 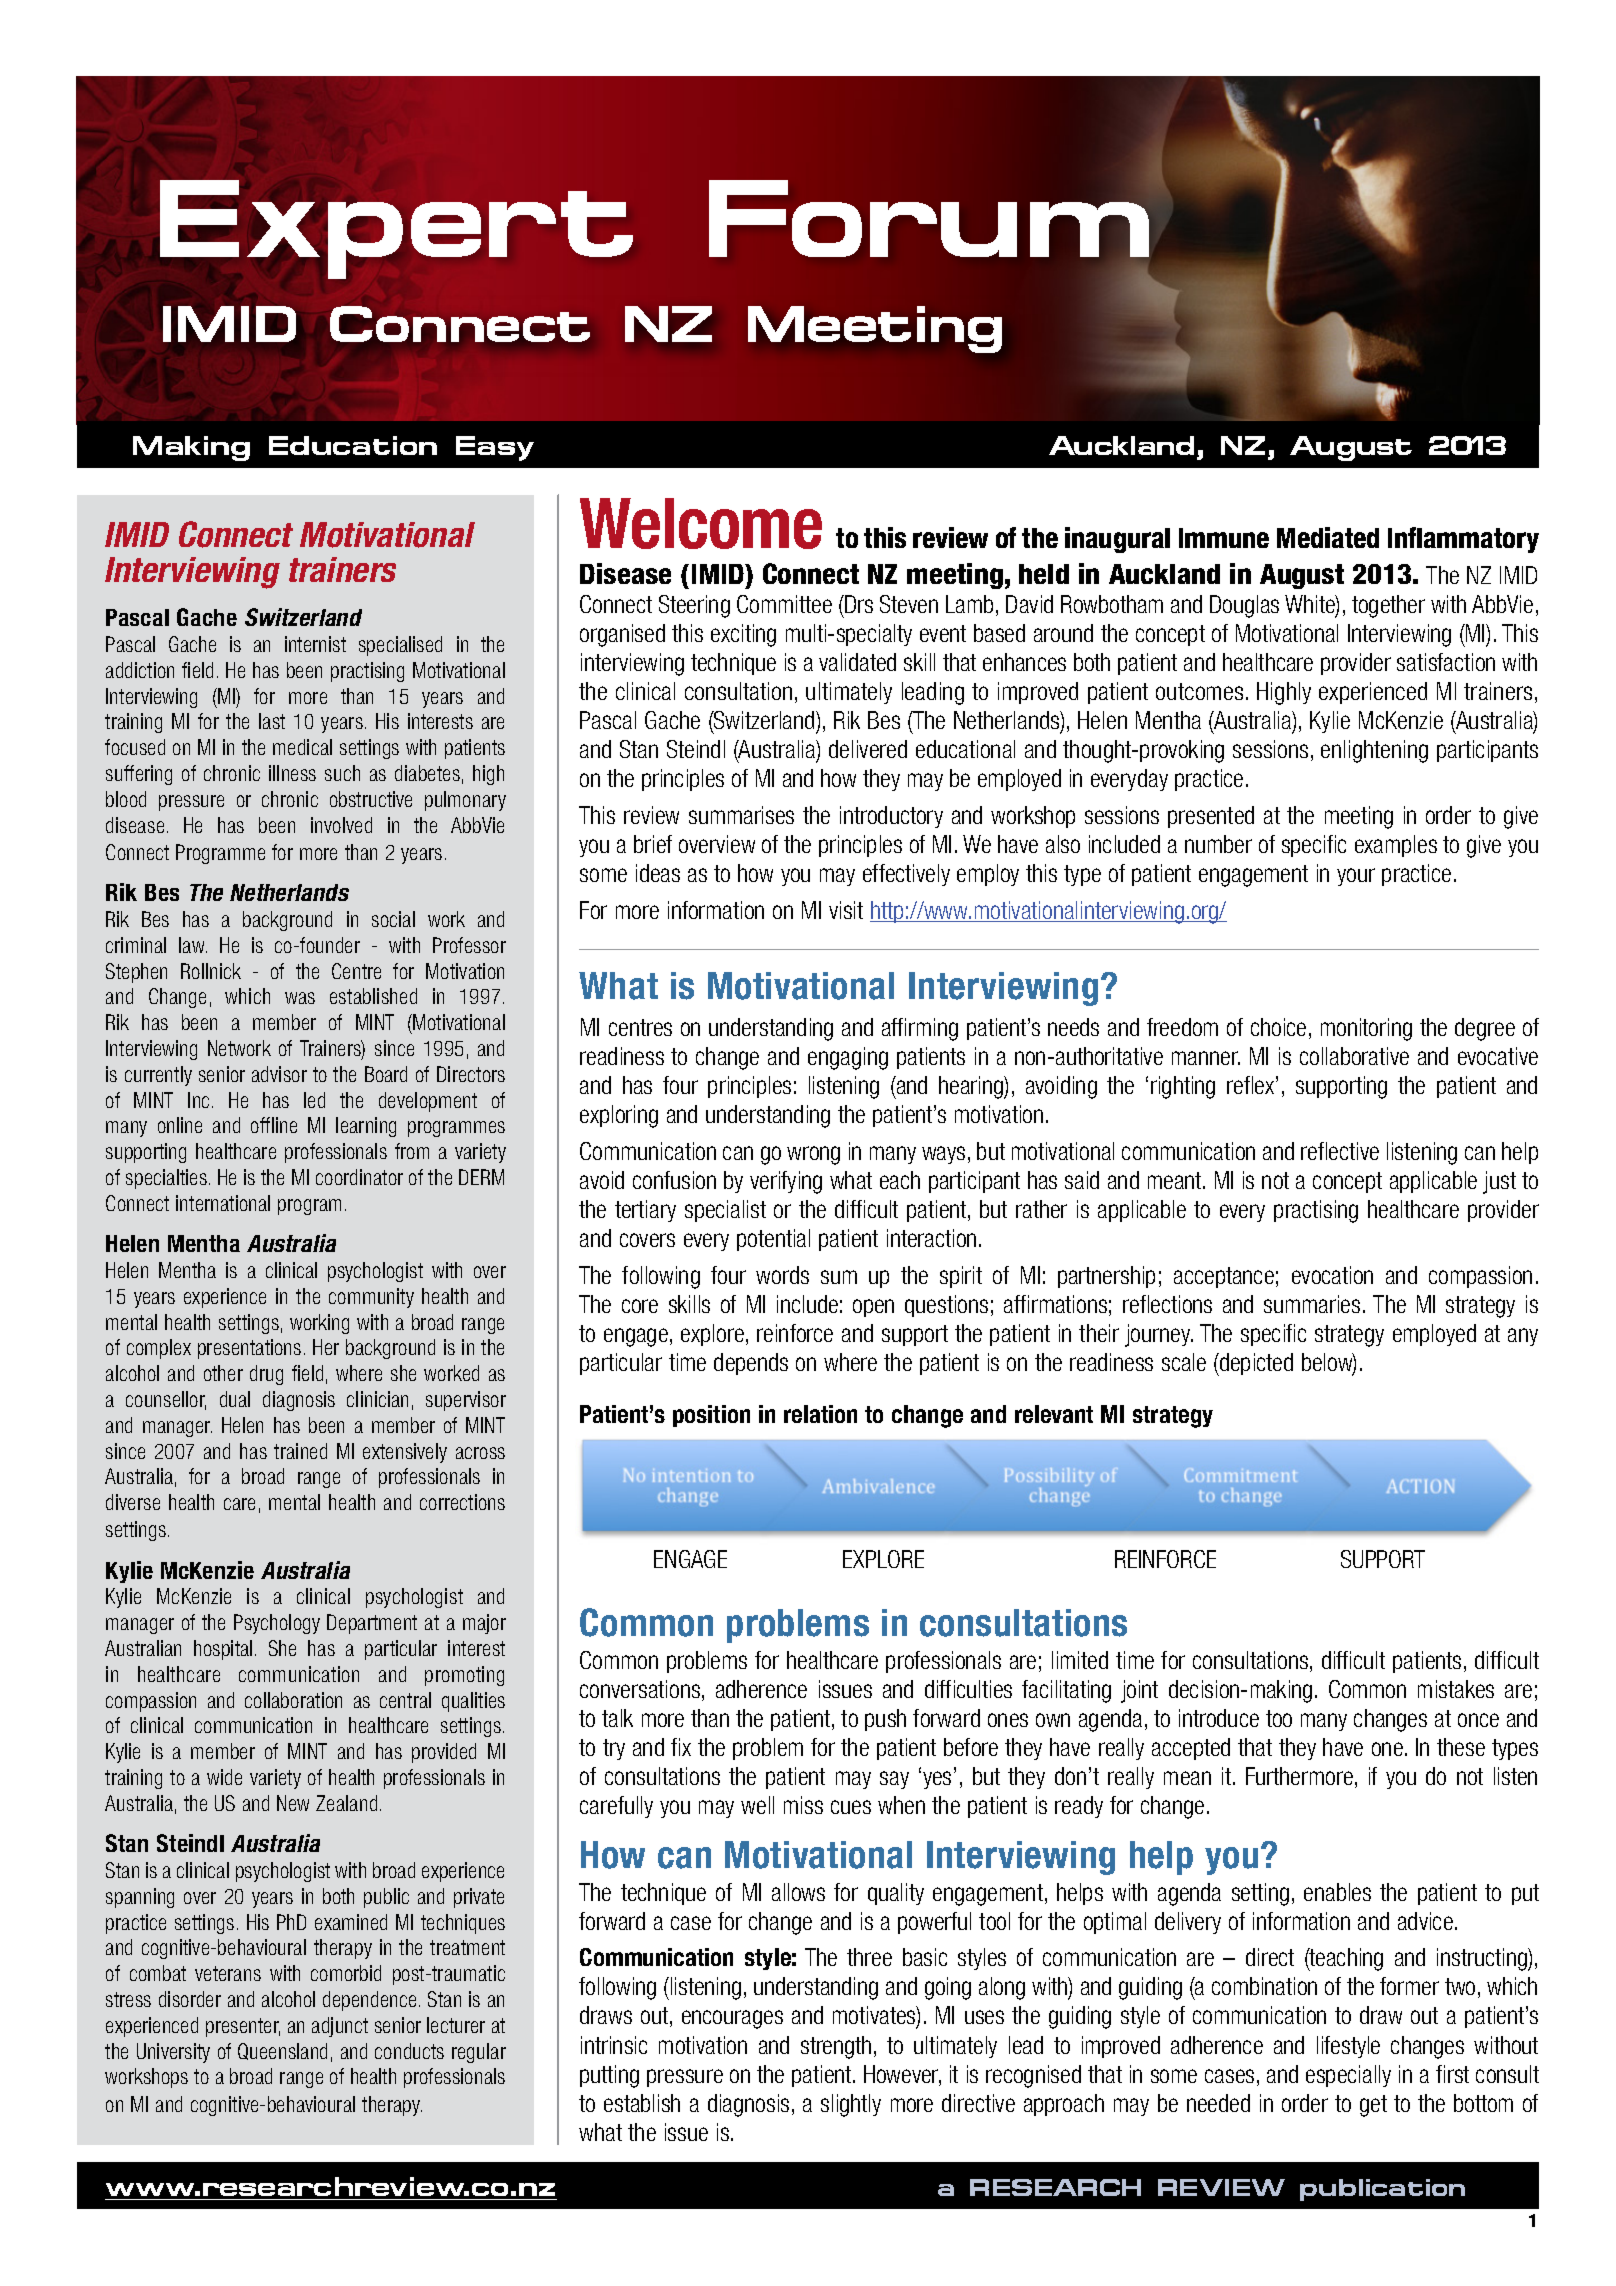 I want to click on Mediated, so click(x=1328, y=537).
